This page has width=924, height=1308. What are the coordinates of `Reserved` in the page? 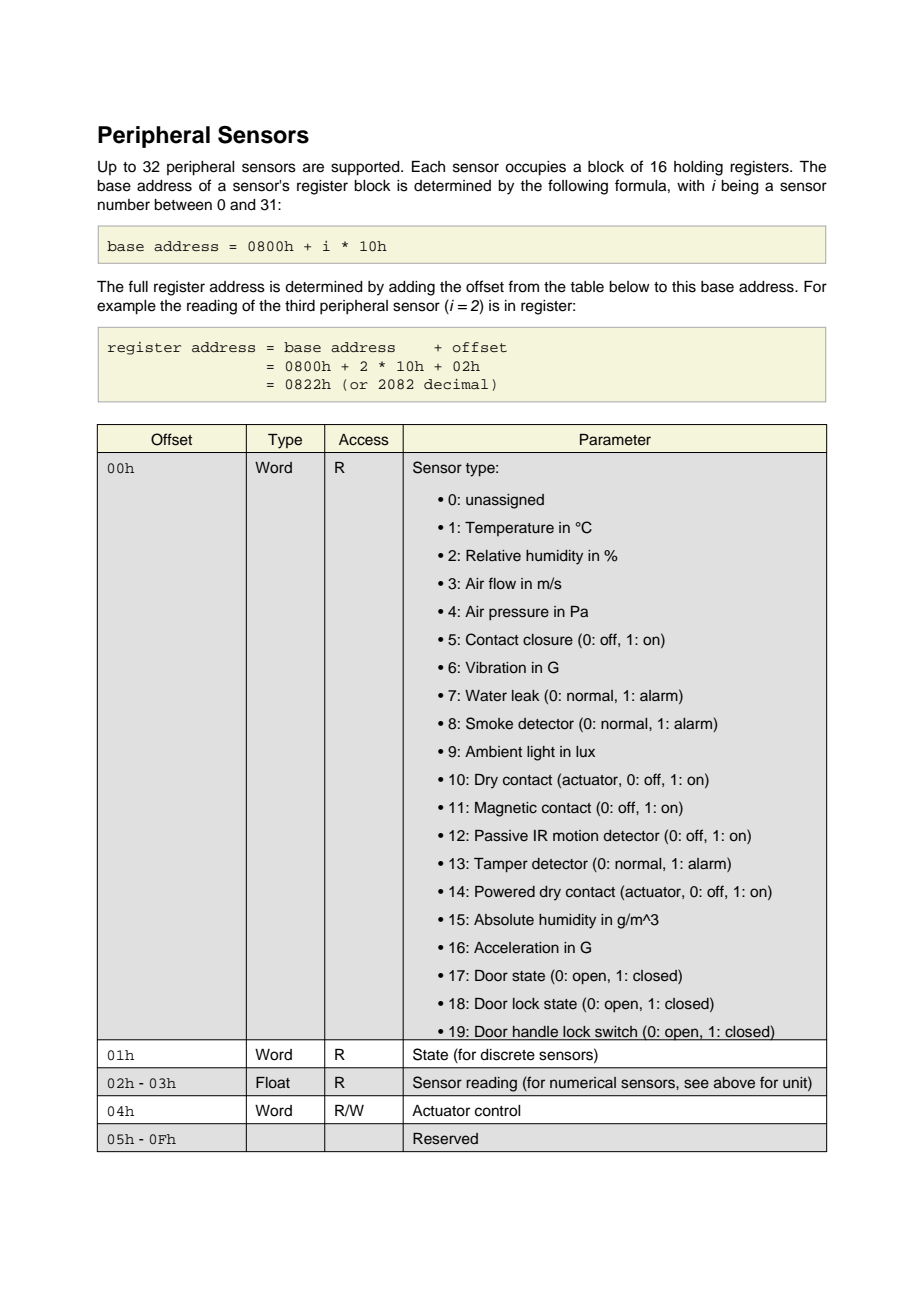 It's located at (445, 1139).
